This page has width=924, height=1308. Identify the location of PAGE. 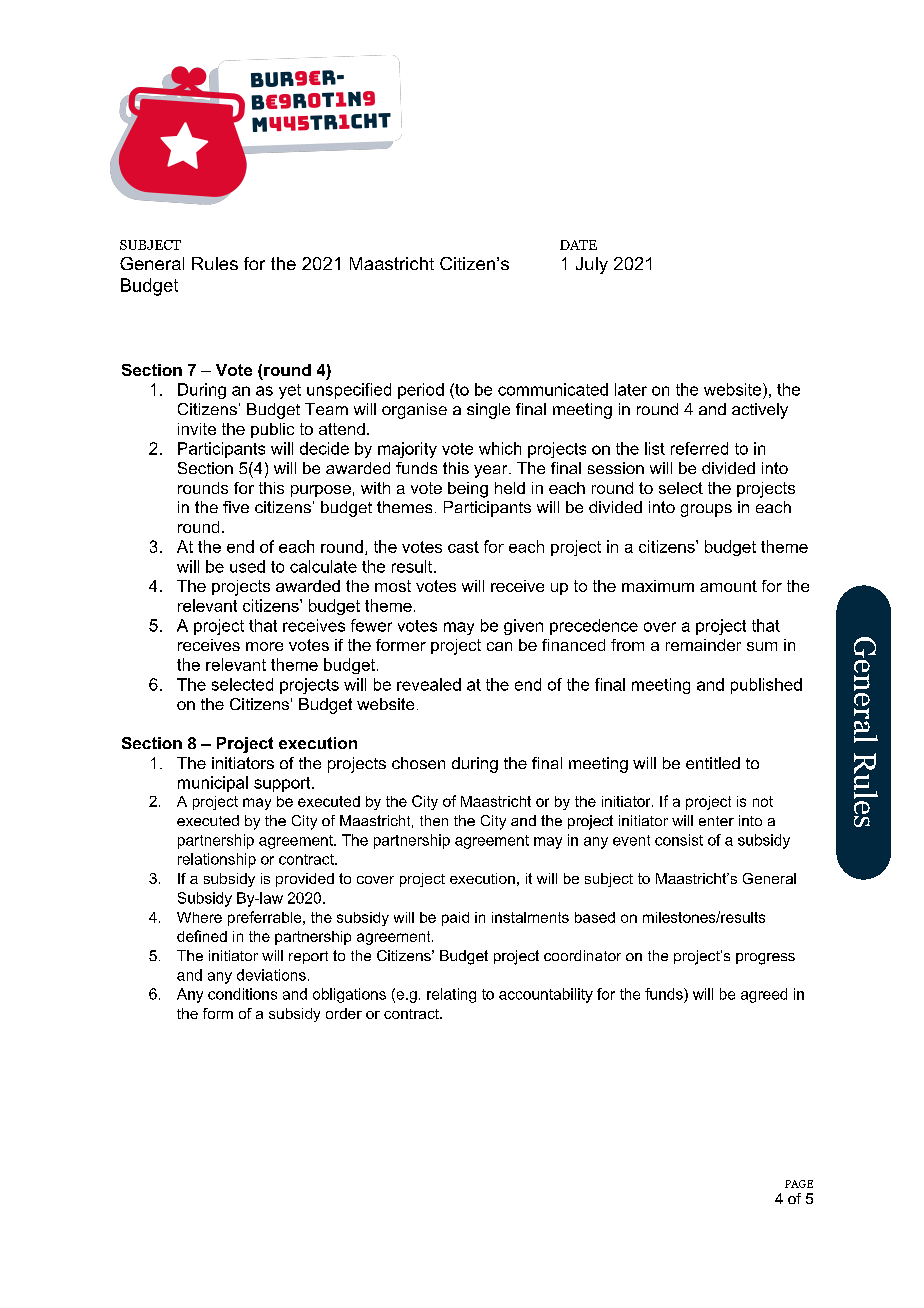
(799, 1184).
